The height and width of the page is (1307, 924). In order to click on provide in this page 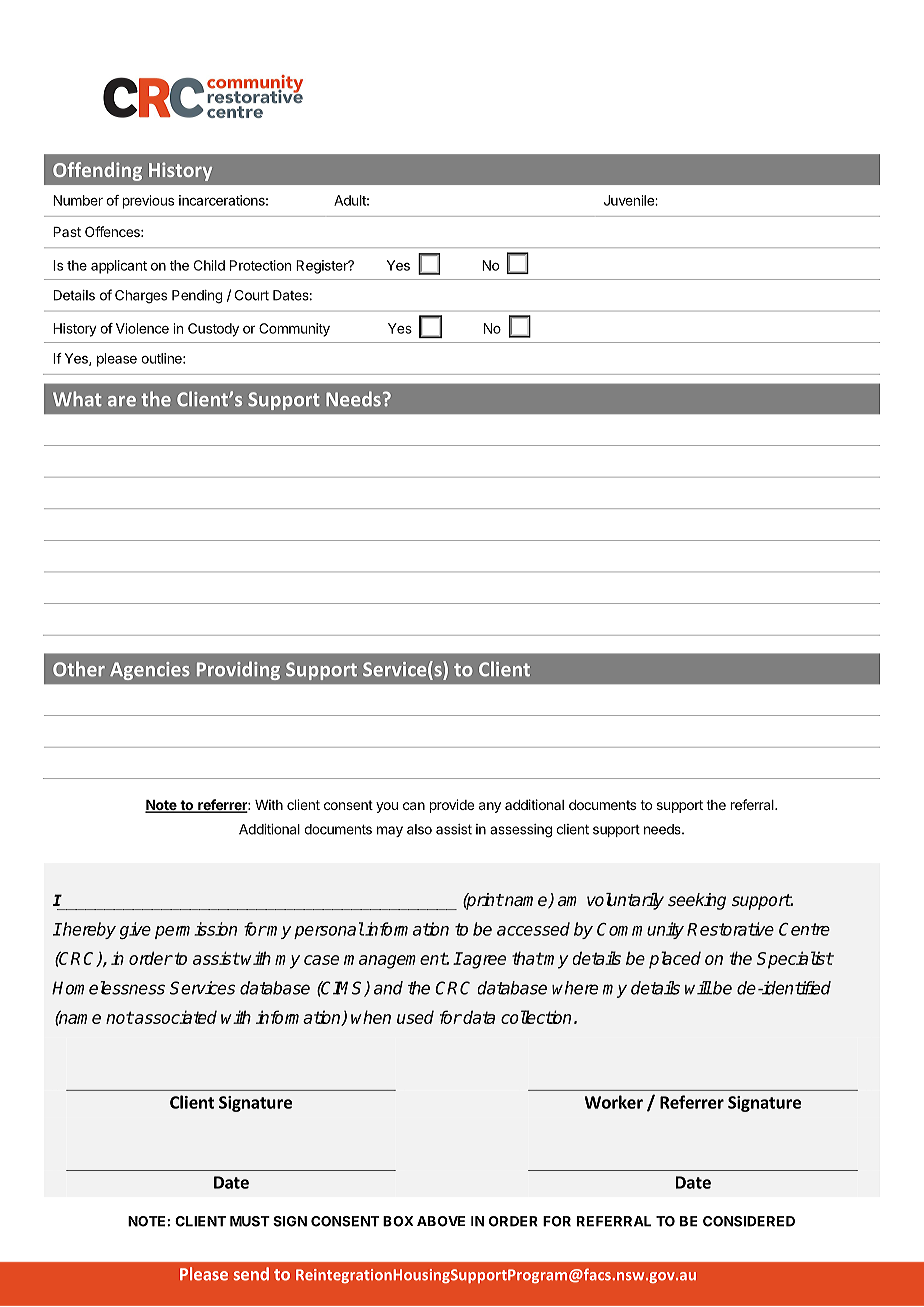, I will do `click(452, 806)`.
